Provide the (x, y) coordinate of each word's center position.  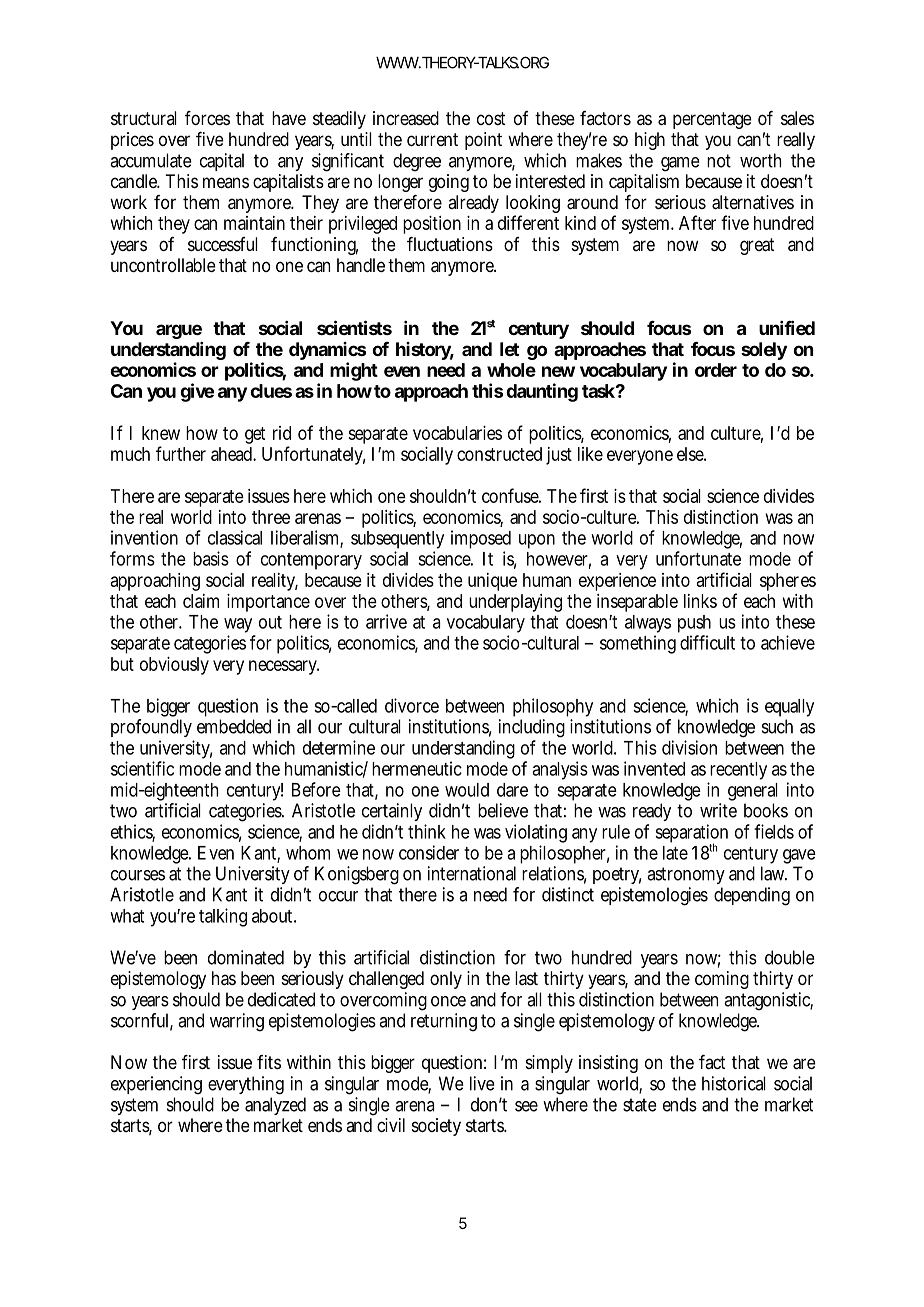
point (483, 141)
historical (734, 1083)
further (181, 453)
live (482, 1083)
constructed (499, 454)
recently (738, 771)
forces (207, 118)
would (467, 790)
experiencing (156, 1085)
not (719, 161)
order (716, 370)
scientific (142, 768)
